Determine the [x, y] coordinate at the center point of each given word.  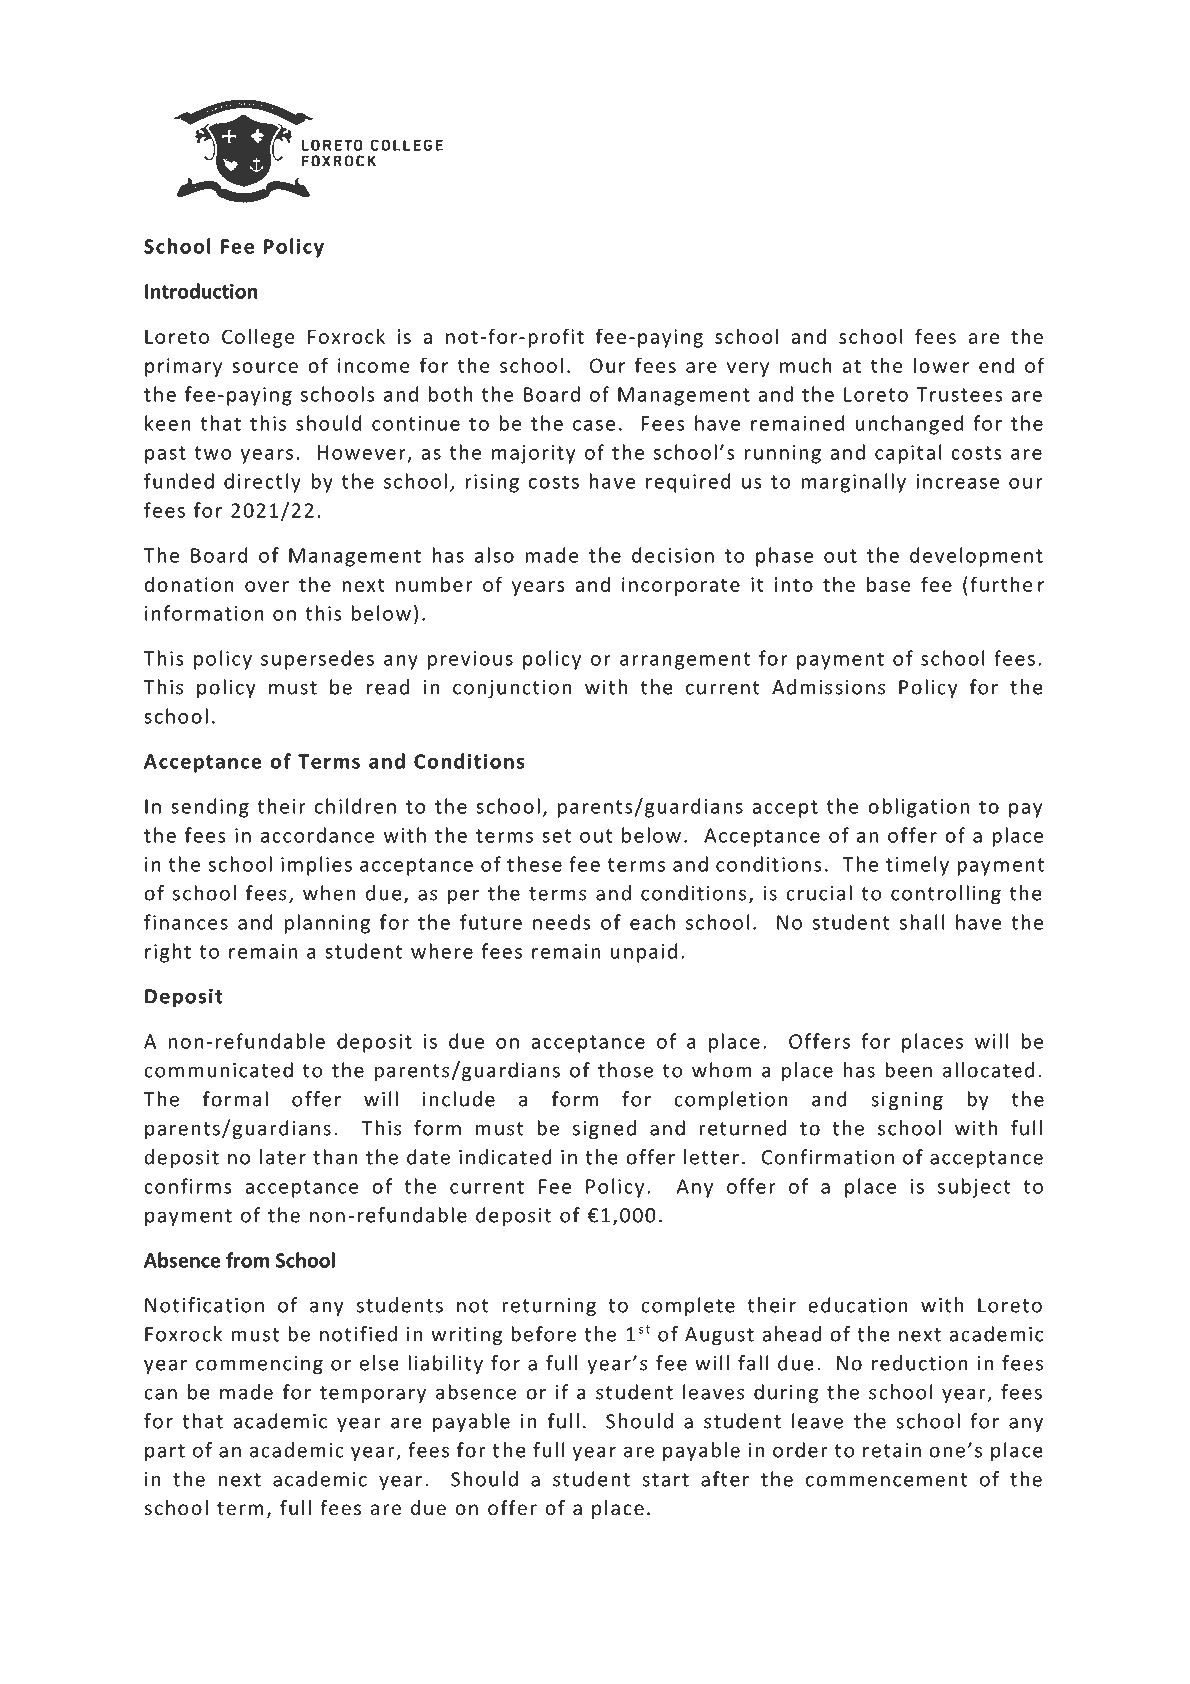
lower [941, 365]
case [594, 425]
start [665, 1480]
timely [917, 866]
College [258, 338]
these [534, 864]
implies [316, 866]
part [165, 1453]
